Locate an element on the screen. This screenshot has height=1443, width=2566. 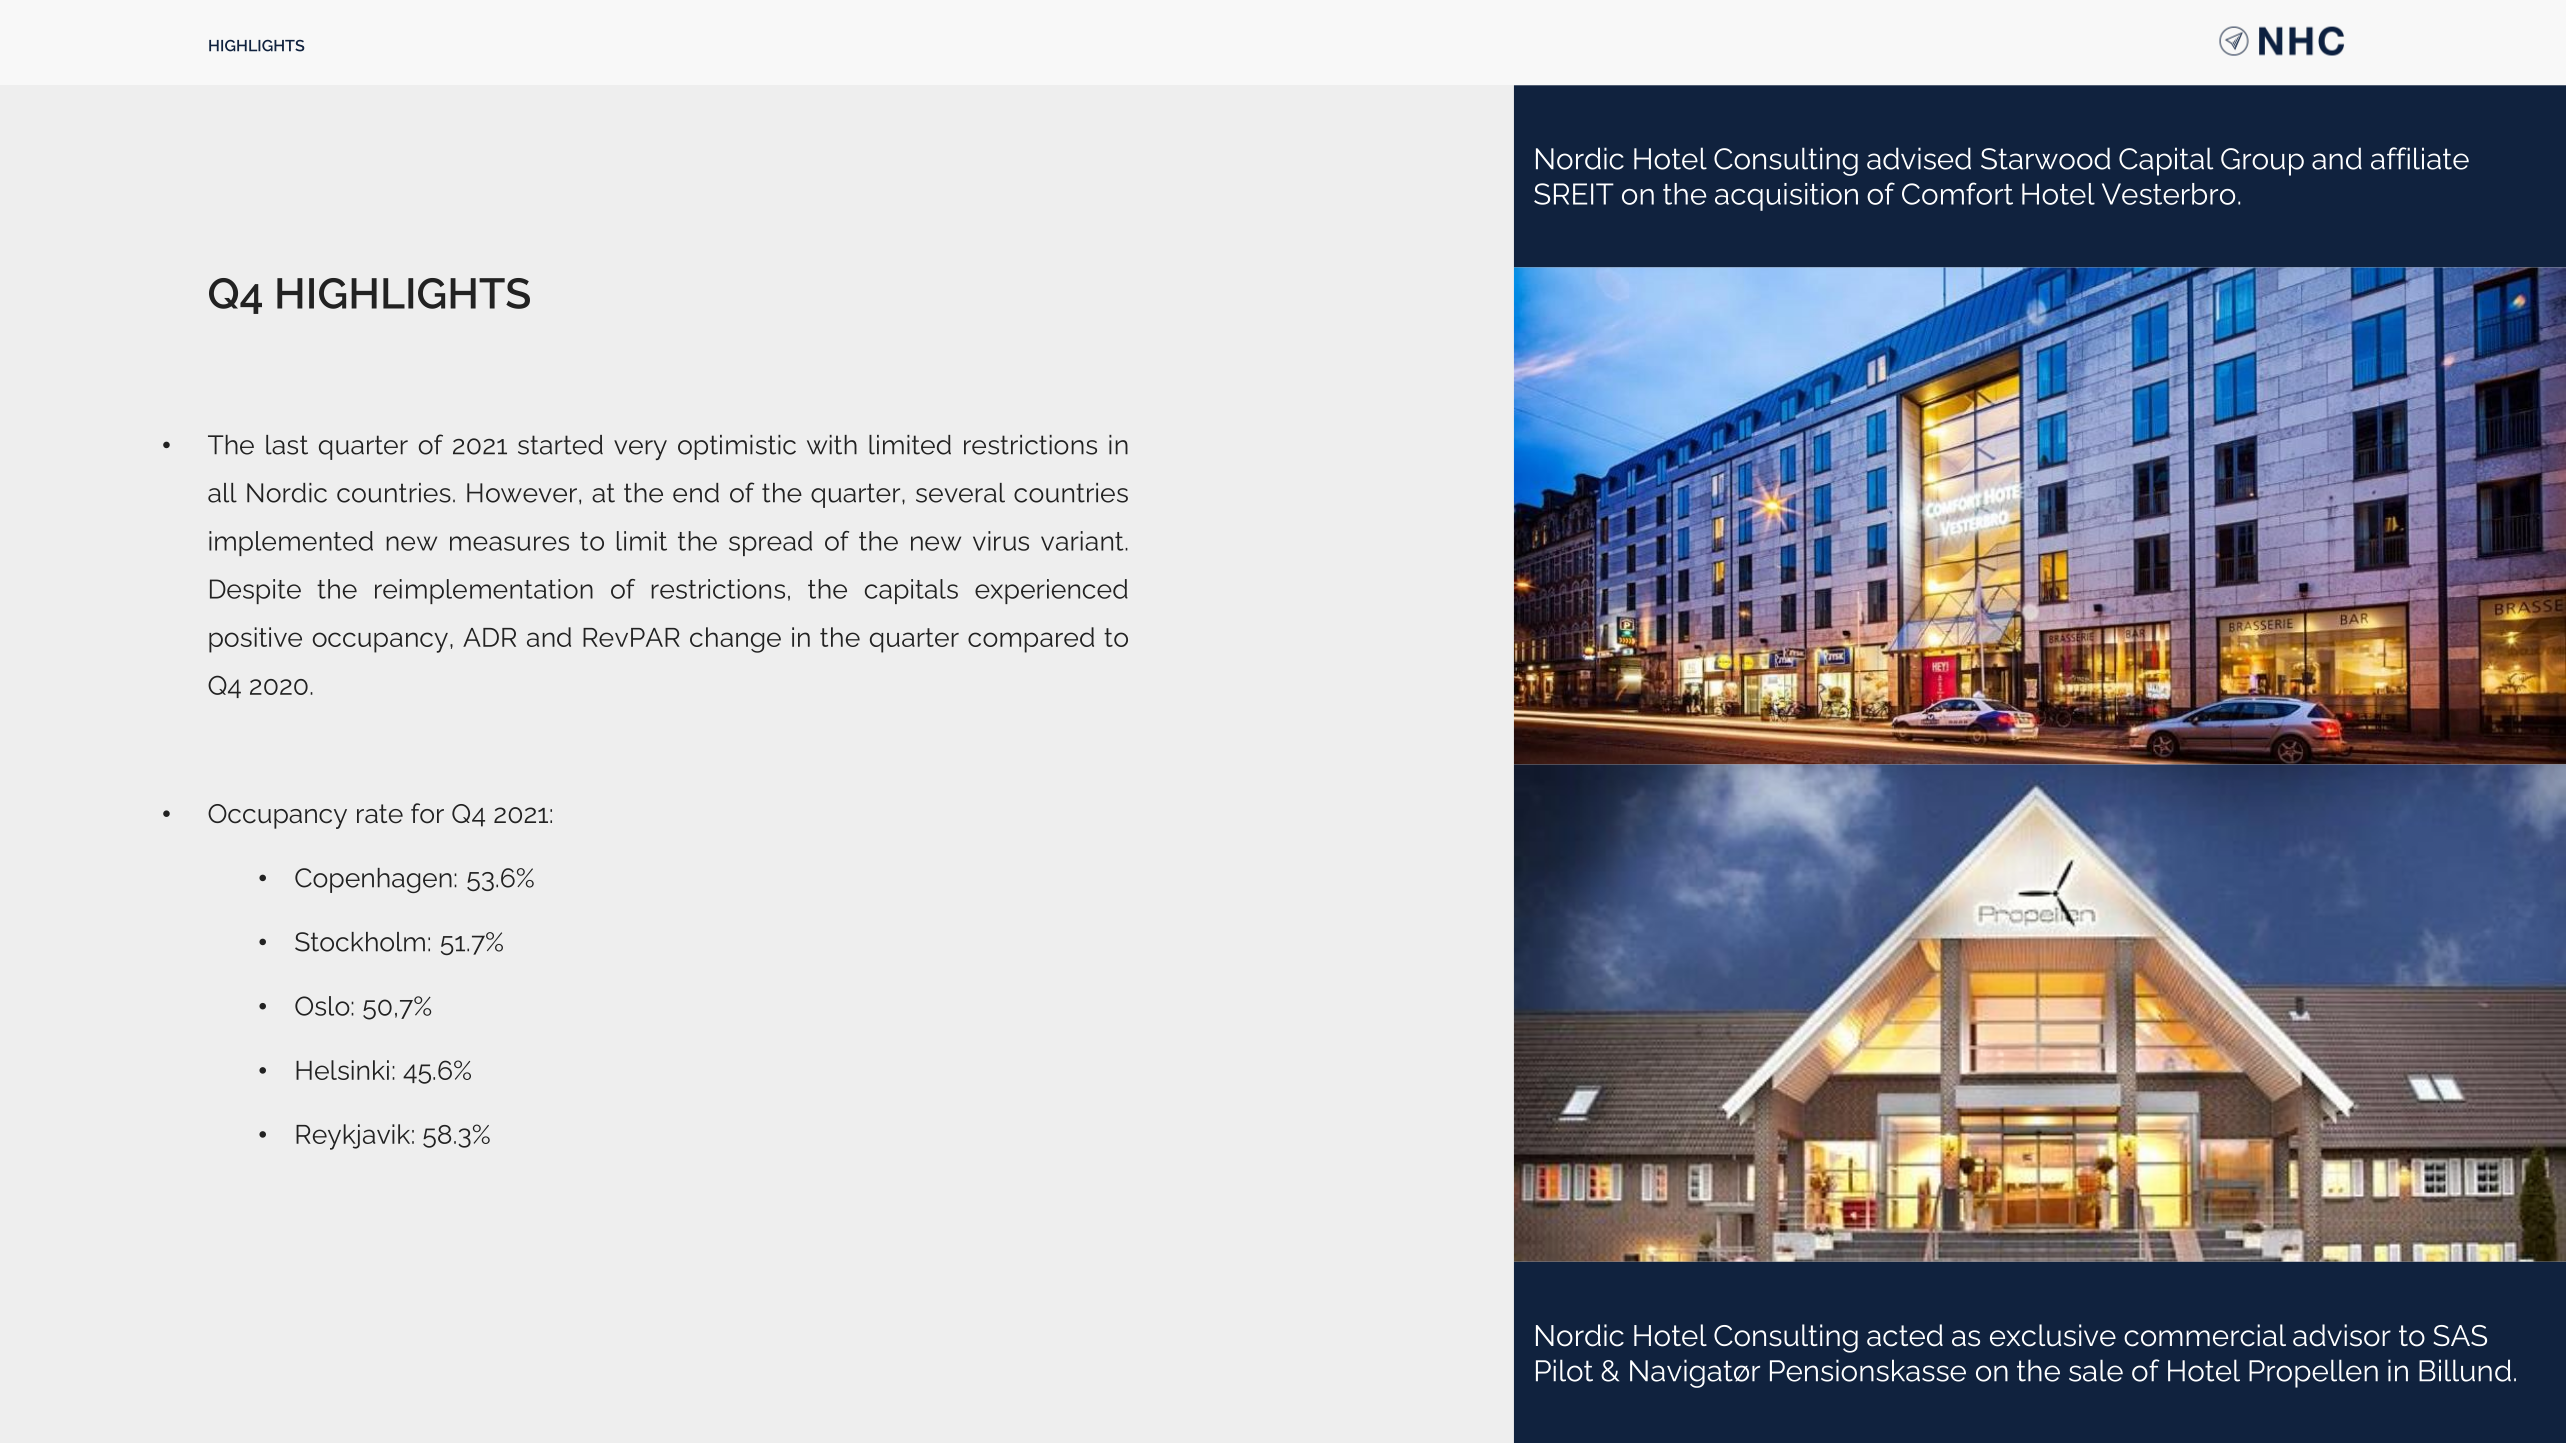
compared is located at coordinates (1031, 640).
